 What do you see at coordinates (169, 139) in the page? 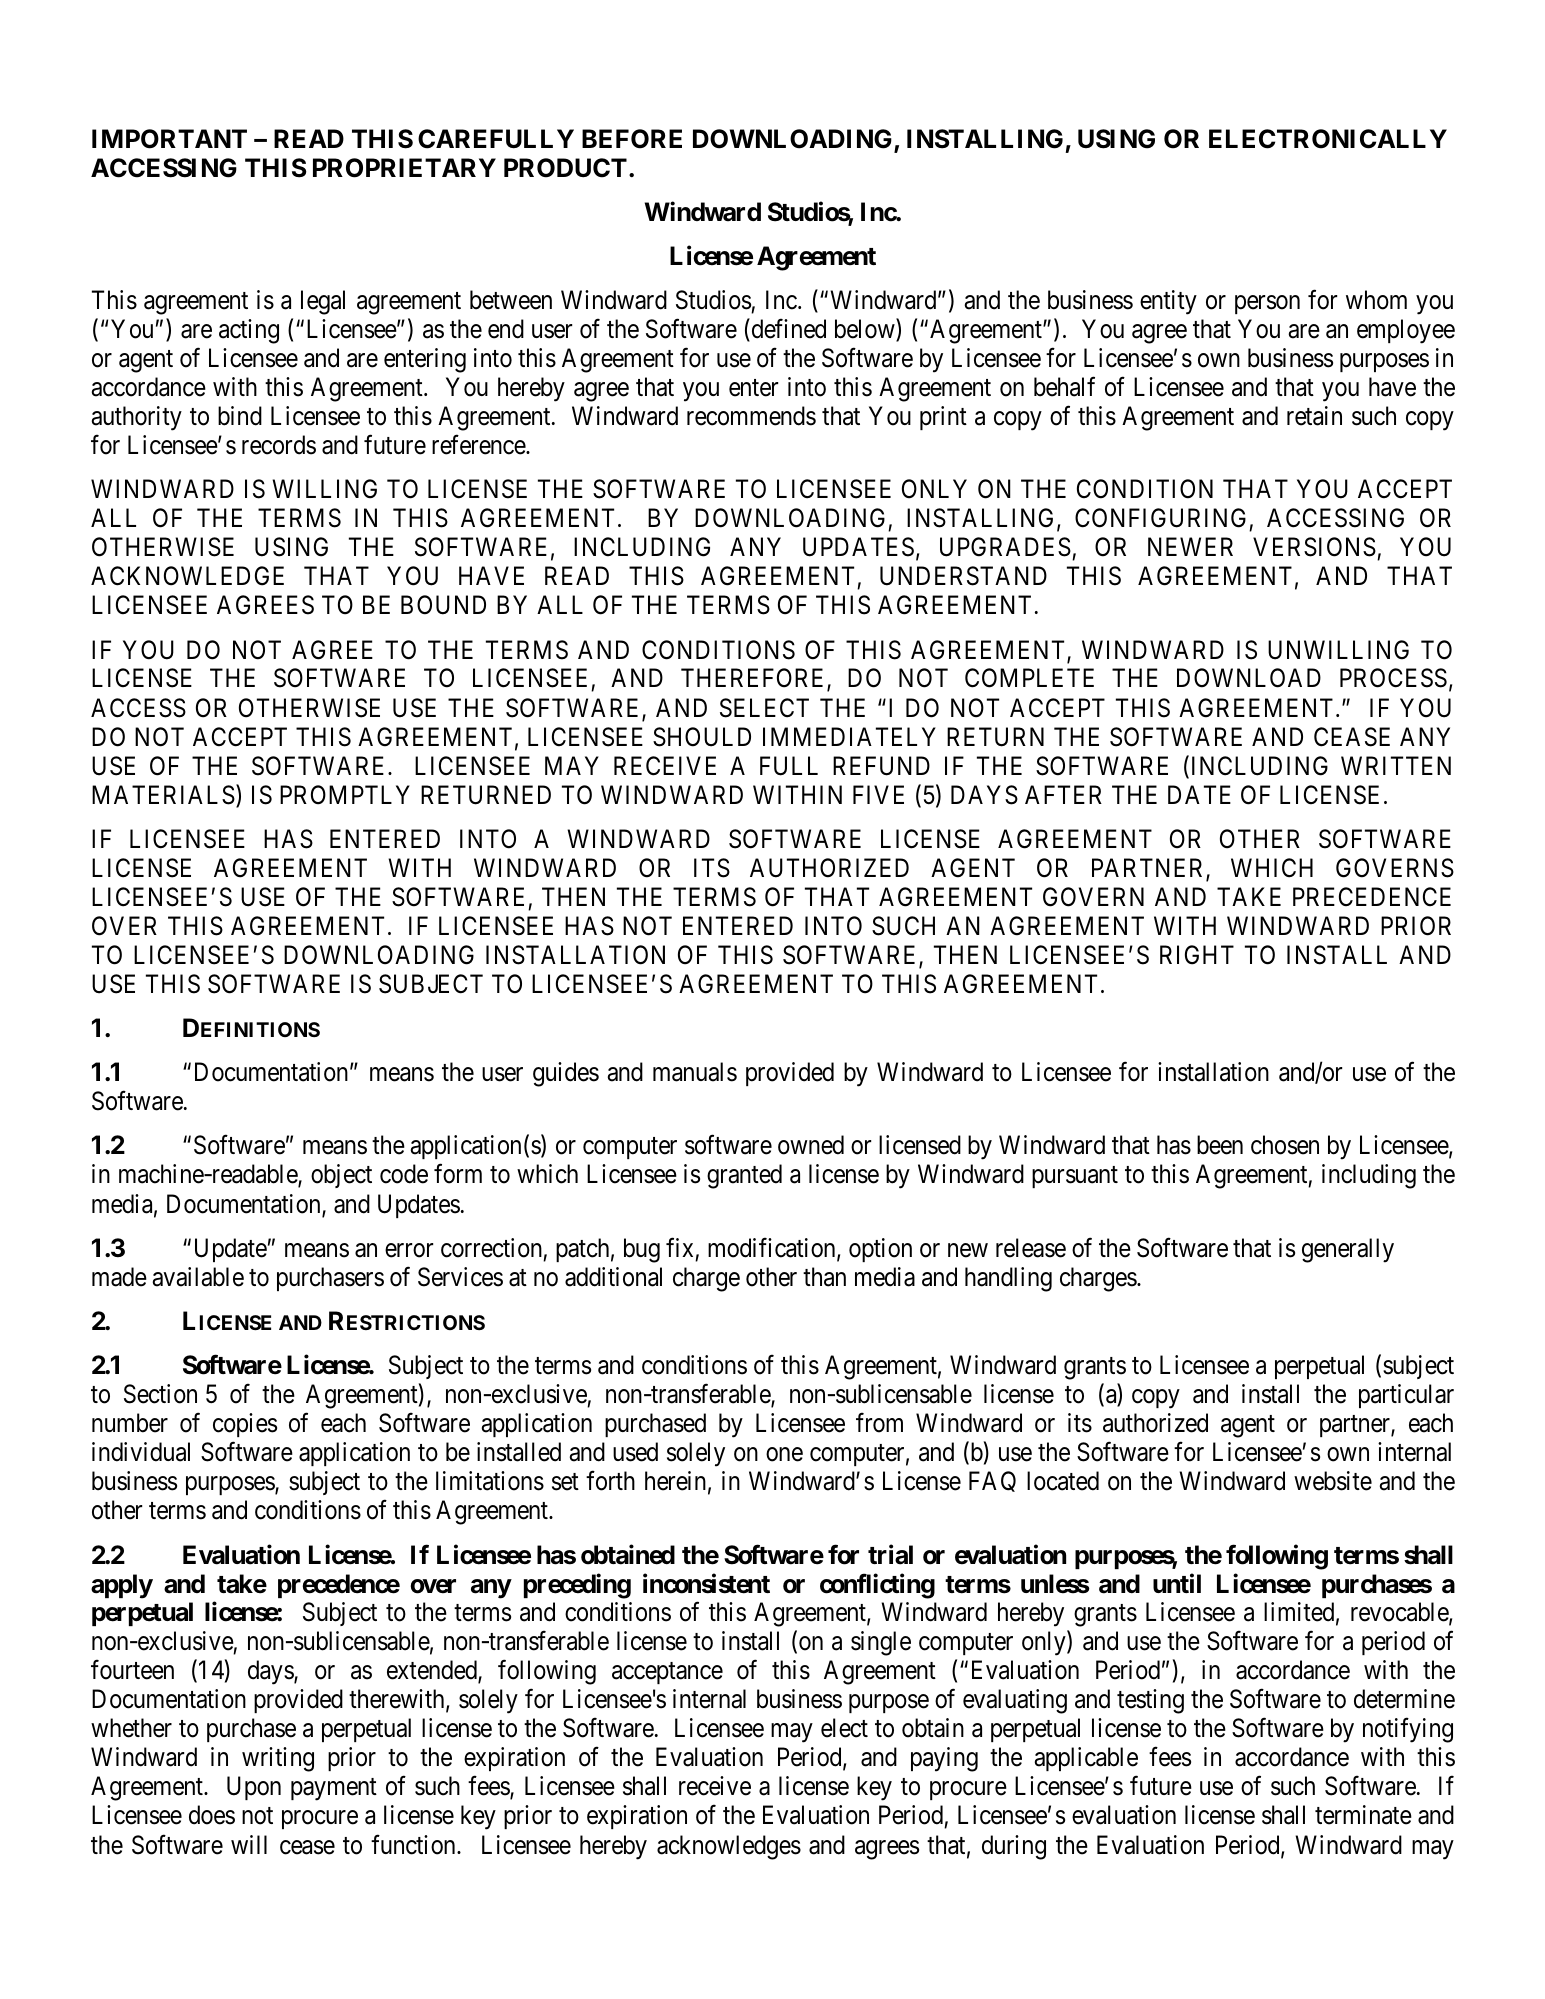
I see `IMPORTANT` at bounding box center [169, 139].
